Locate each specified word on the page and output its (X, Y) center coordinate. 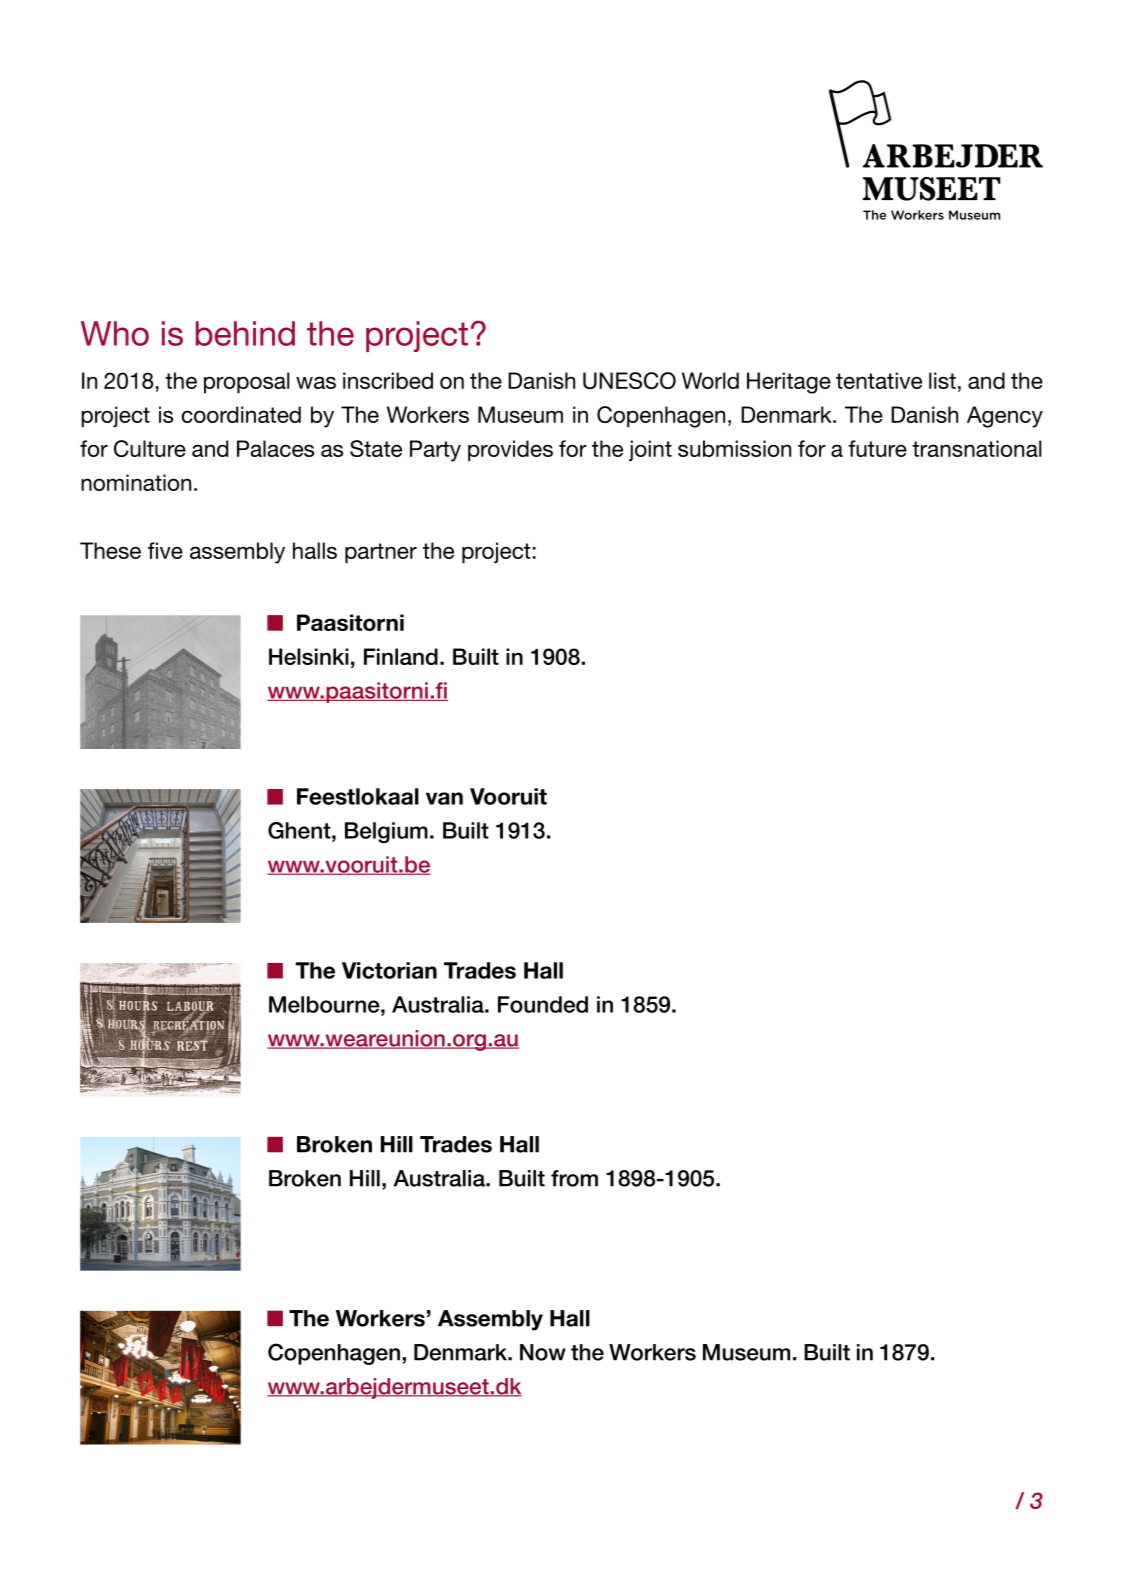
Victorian (389, 970)
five (165, 550)
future (877, 448)
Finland (401, 656)
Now (543, 1352)
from (574, 1178)
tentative (879, 380)
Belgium (386, 832)
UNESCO (629, 380)
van (444, 798)
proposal (247, 383)
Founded (543, 1004)
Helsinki (309, 656)
